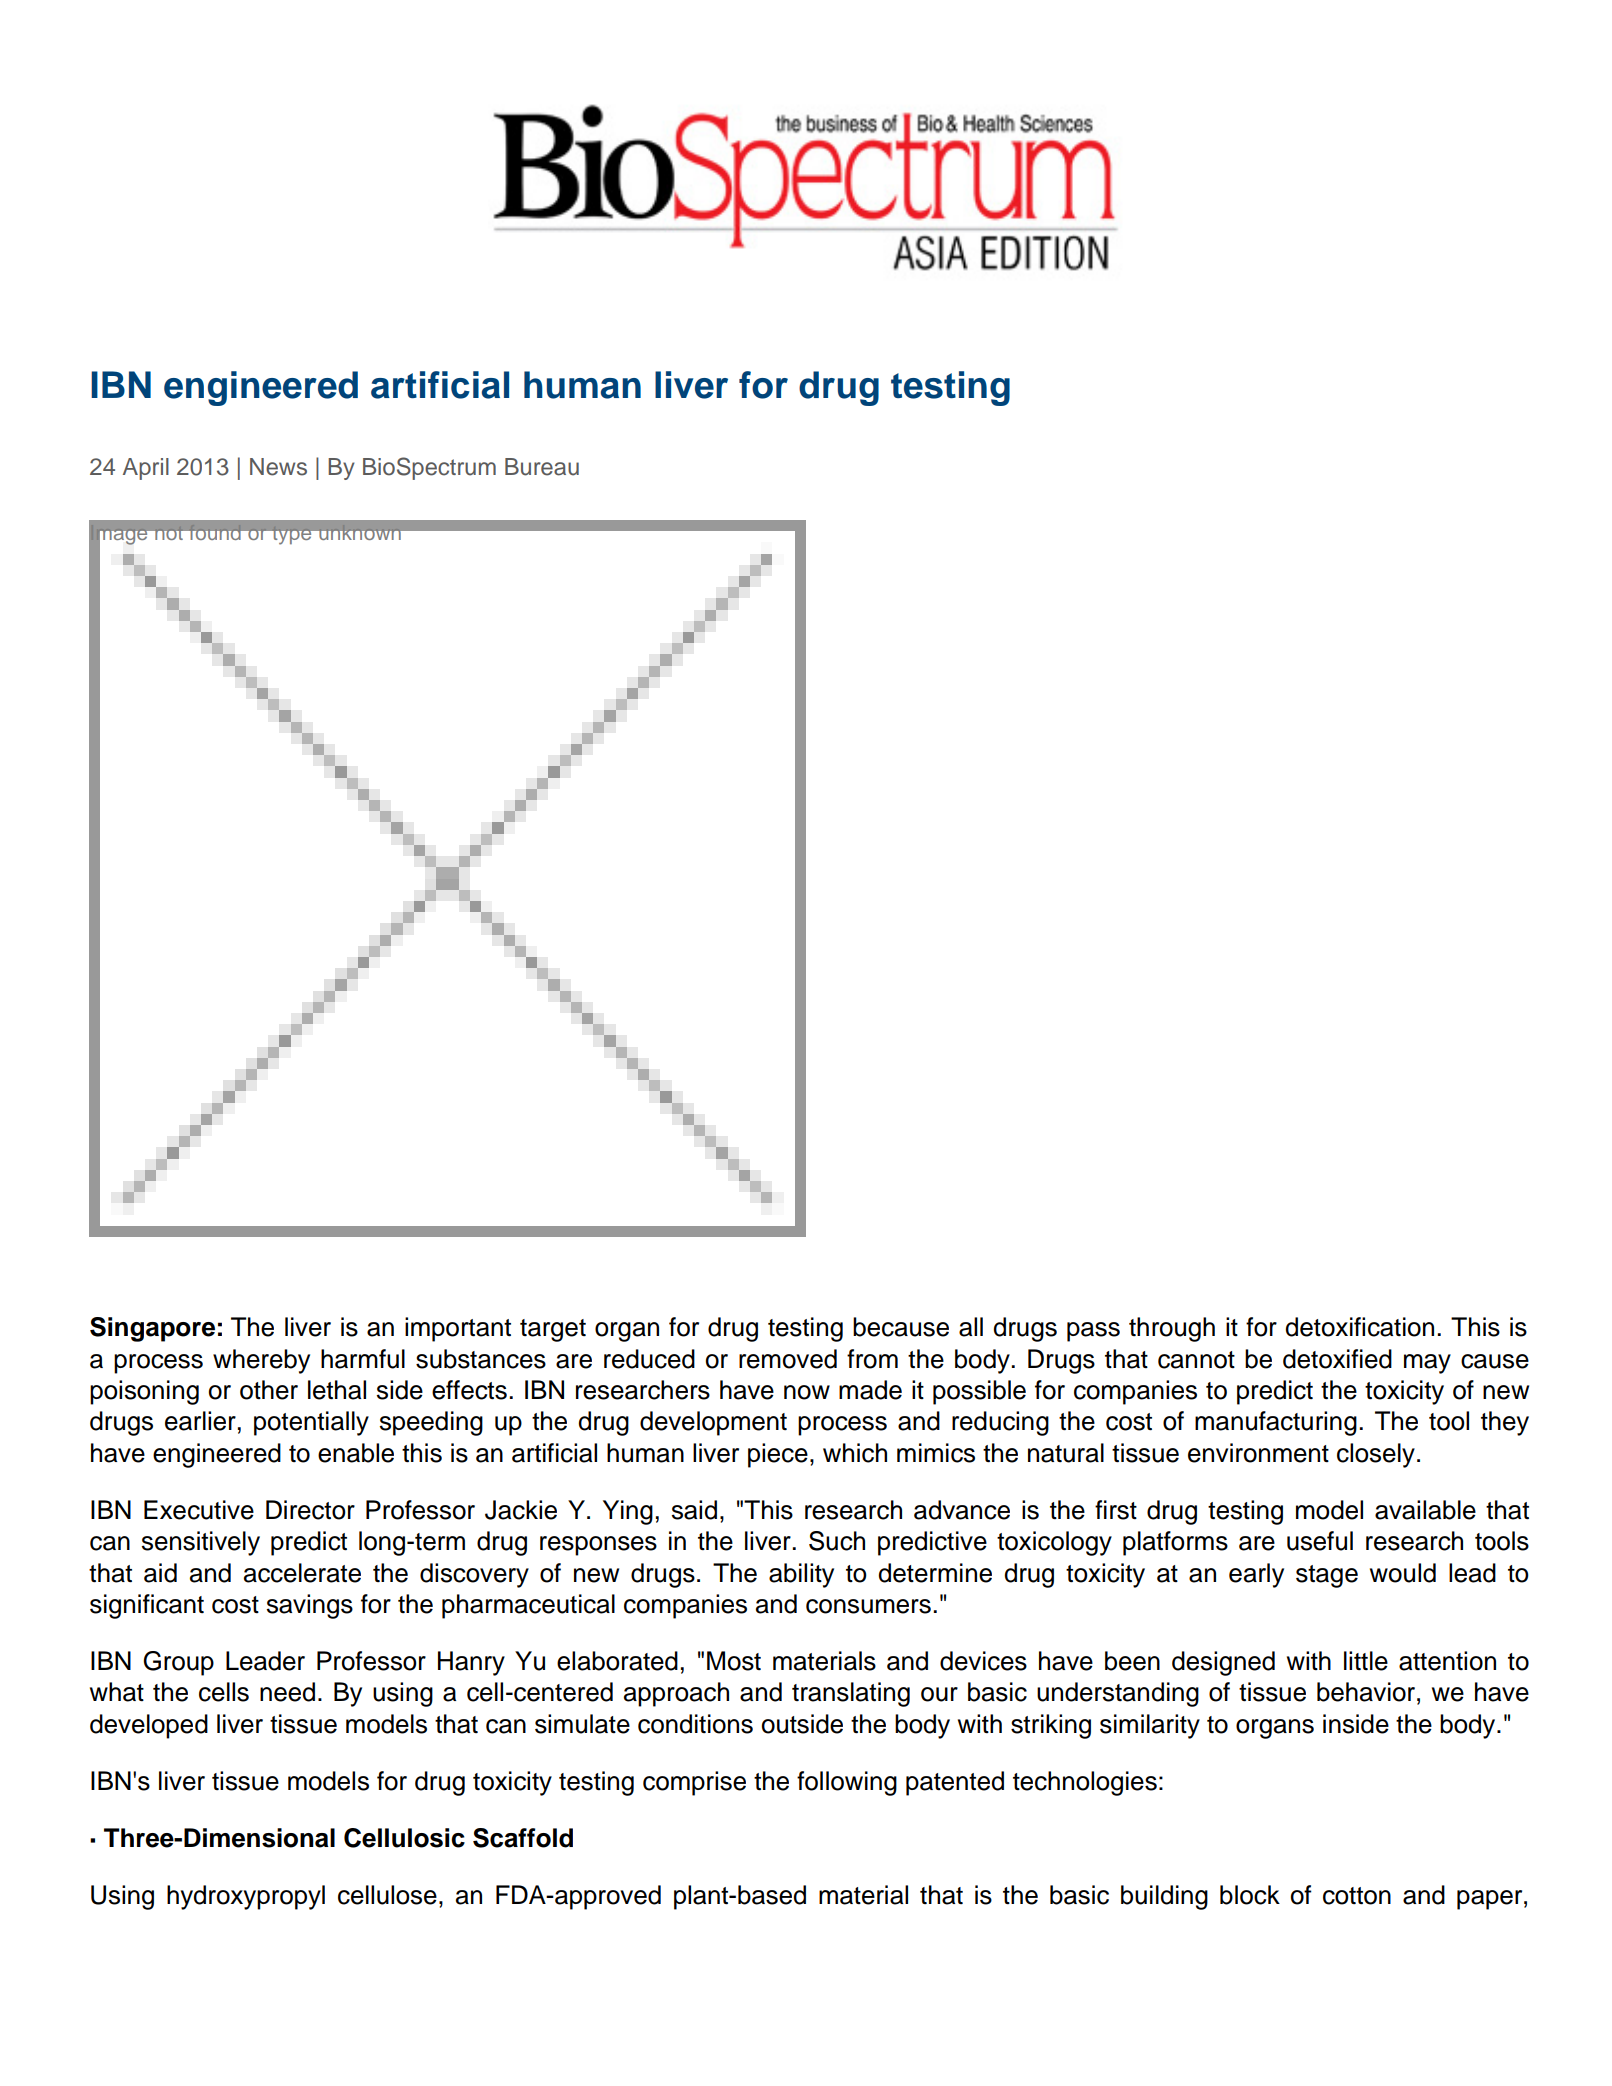 The height and width of the screenshot is (2086, 1612). Describe the element at coordinates (152, 1329) in the screenshot. I see `Singapore` at that location.
